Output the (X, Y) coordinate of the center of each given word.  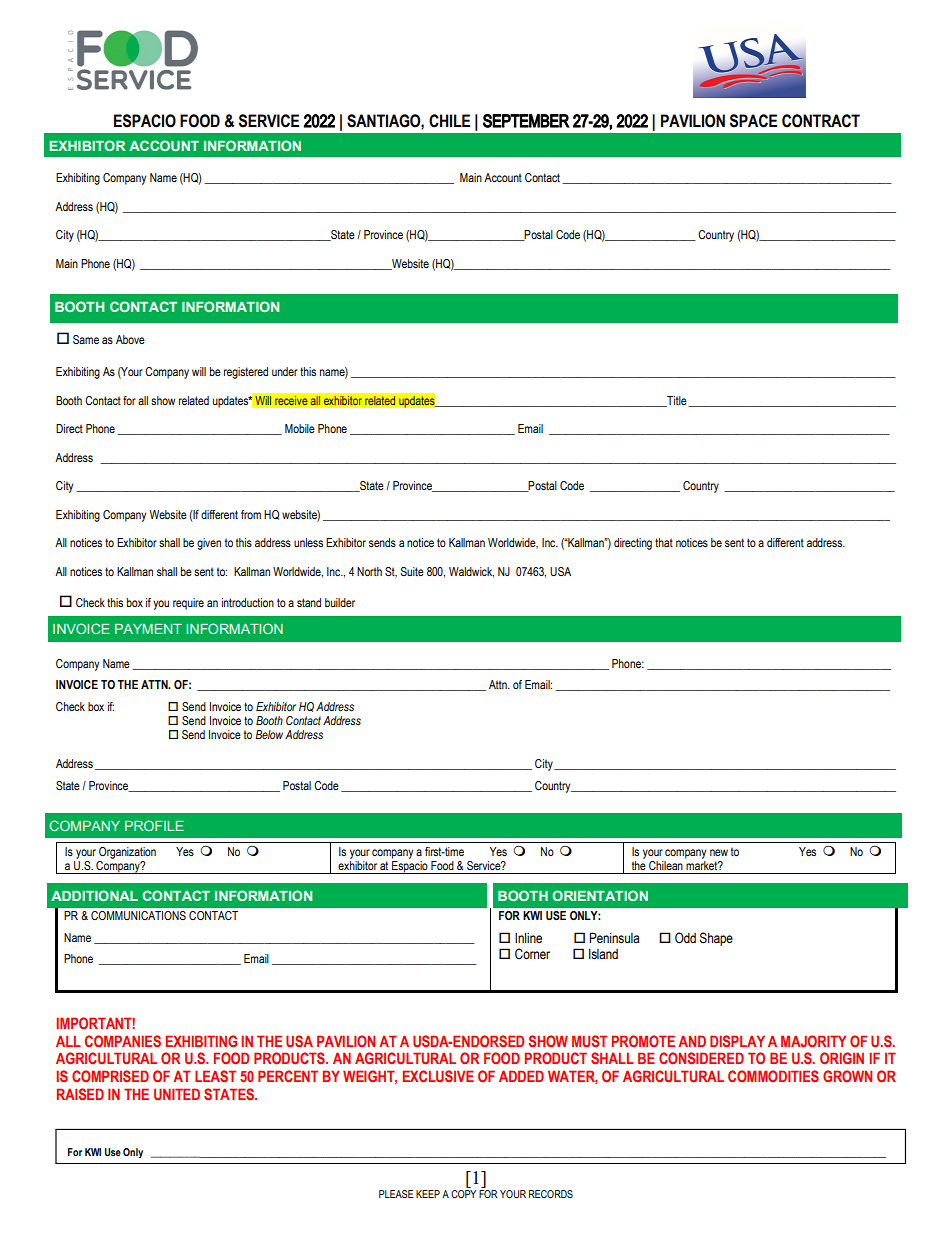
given (209, 544)
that (664, 542)
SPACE (753, 121)
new (719, 852)
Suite (412, 571)
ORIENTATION (600, 895)
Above (130, 339)
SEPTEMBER (526, 121)
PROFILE (154, 825)
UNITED (177, 1094)
